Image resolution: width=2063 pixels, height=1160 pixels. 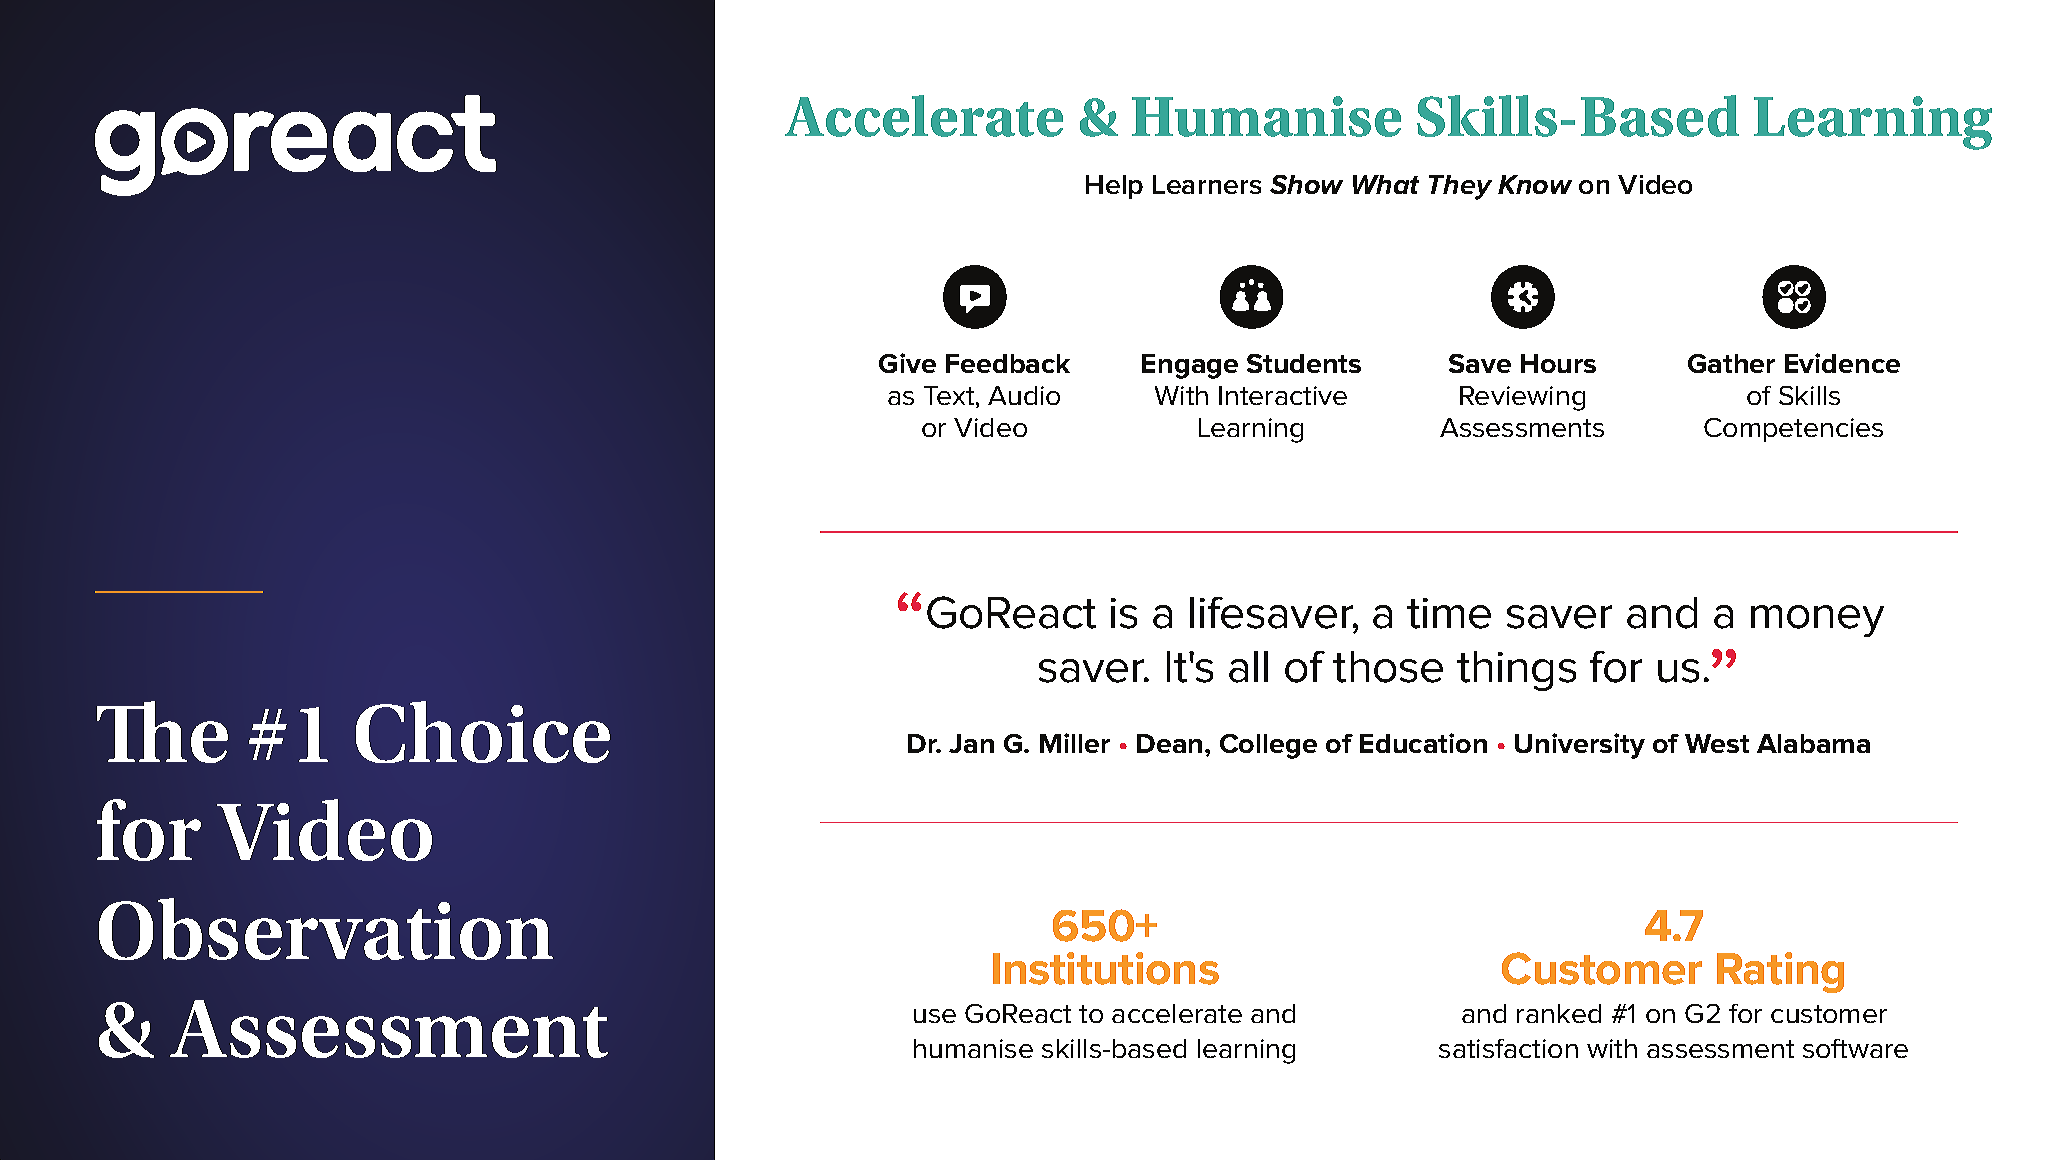 I want to click on Know, so click(x=1535, y=184).
